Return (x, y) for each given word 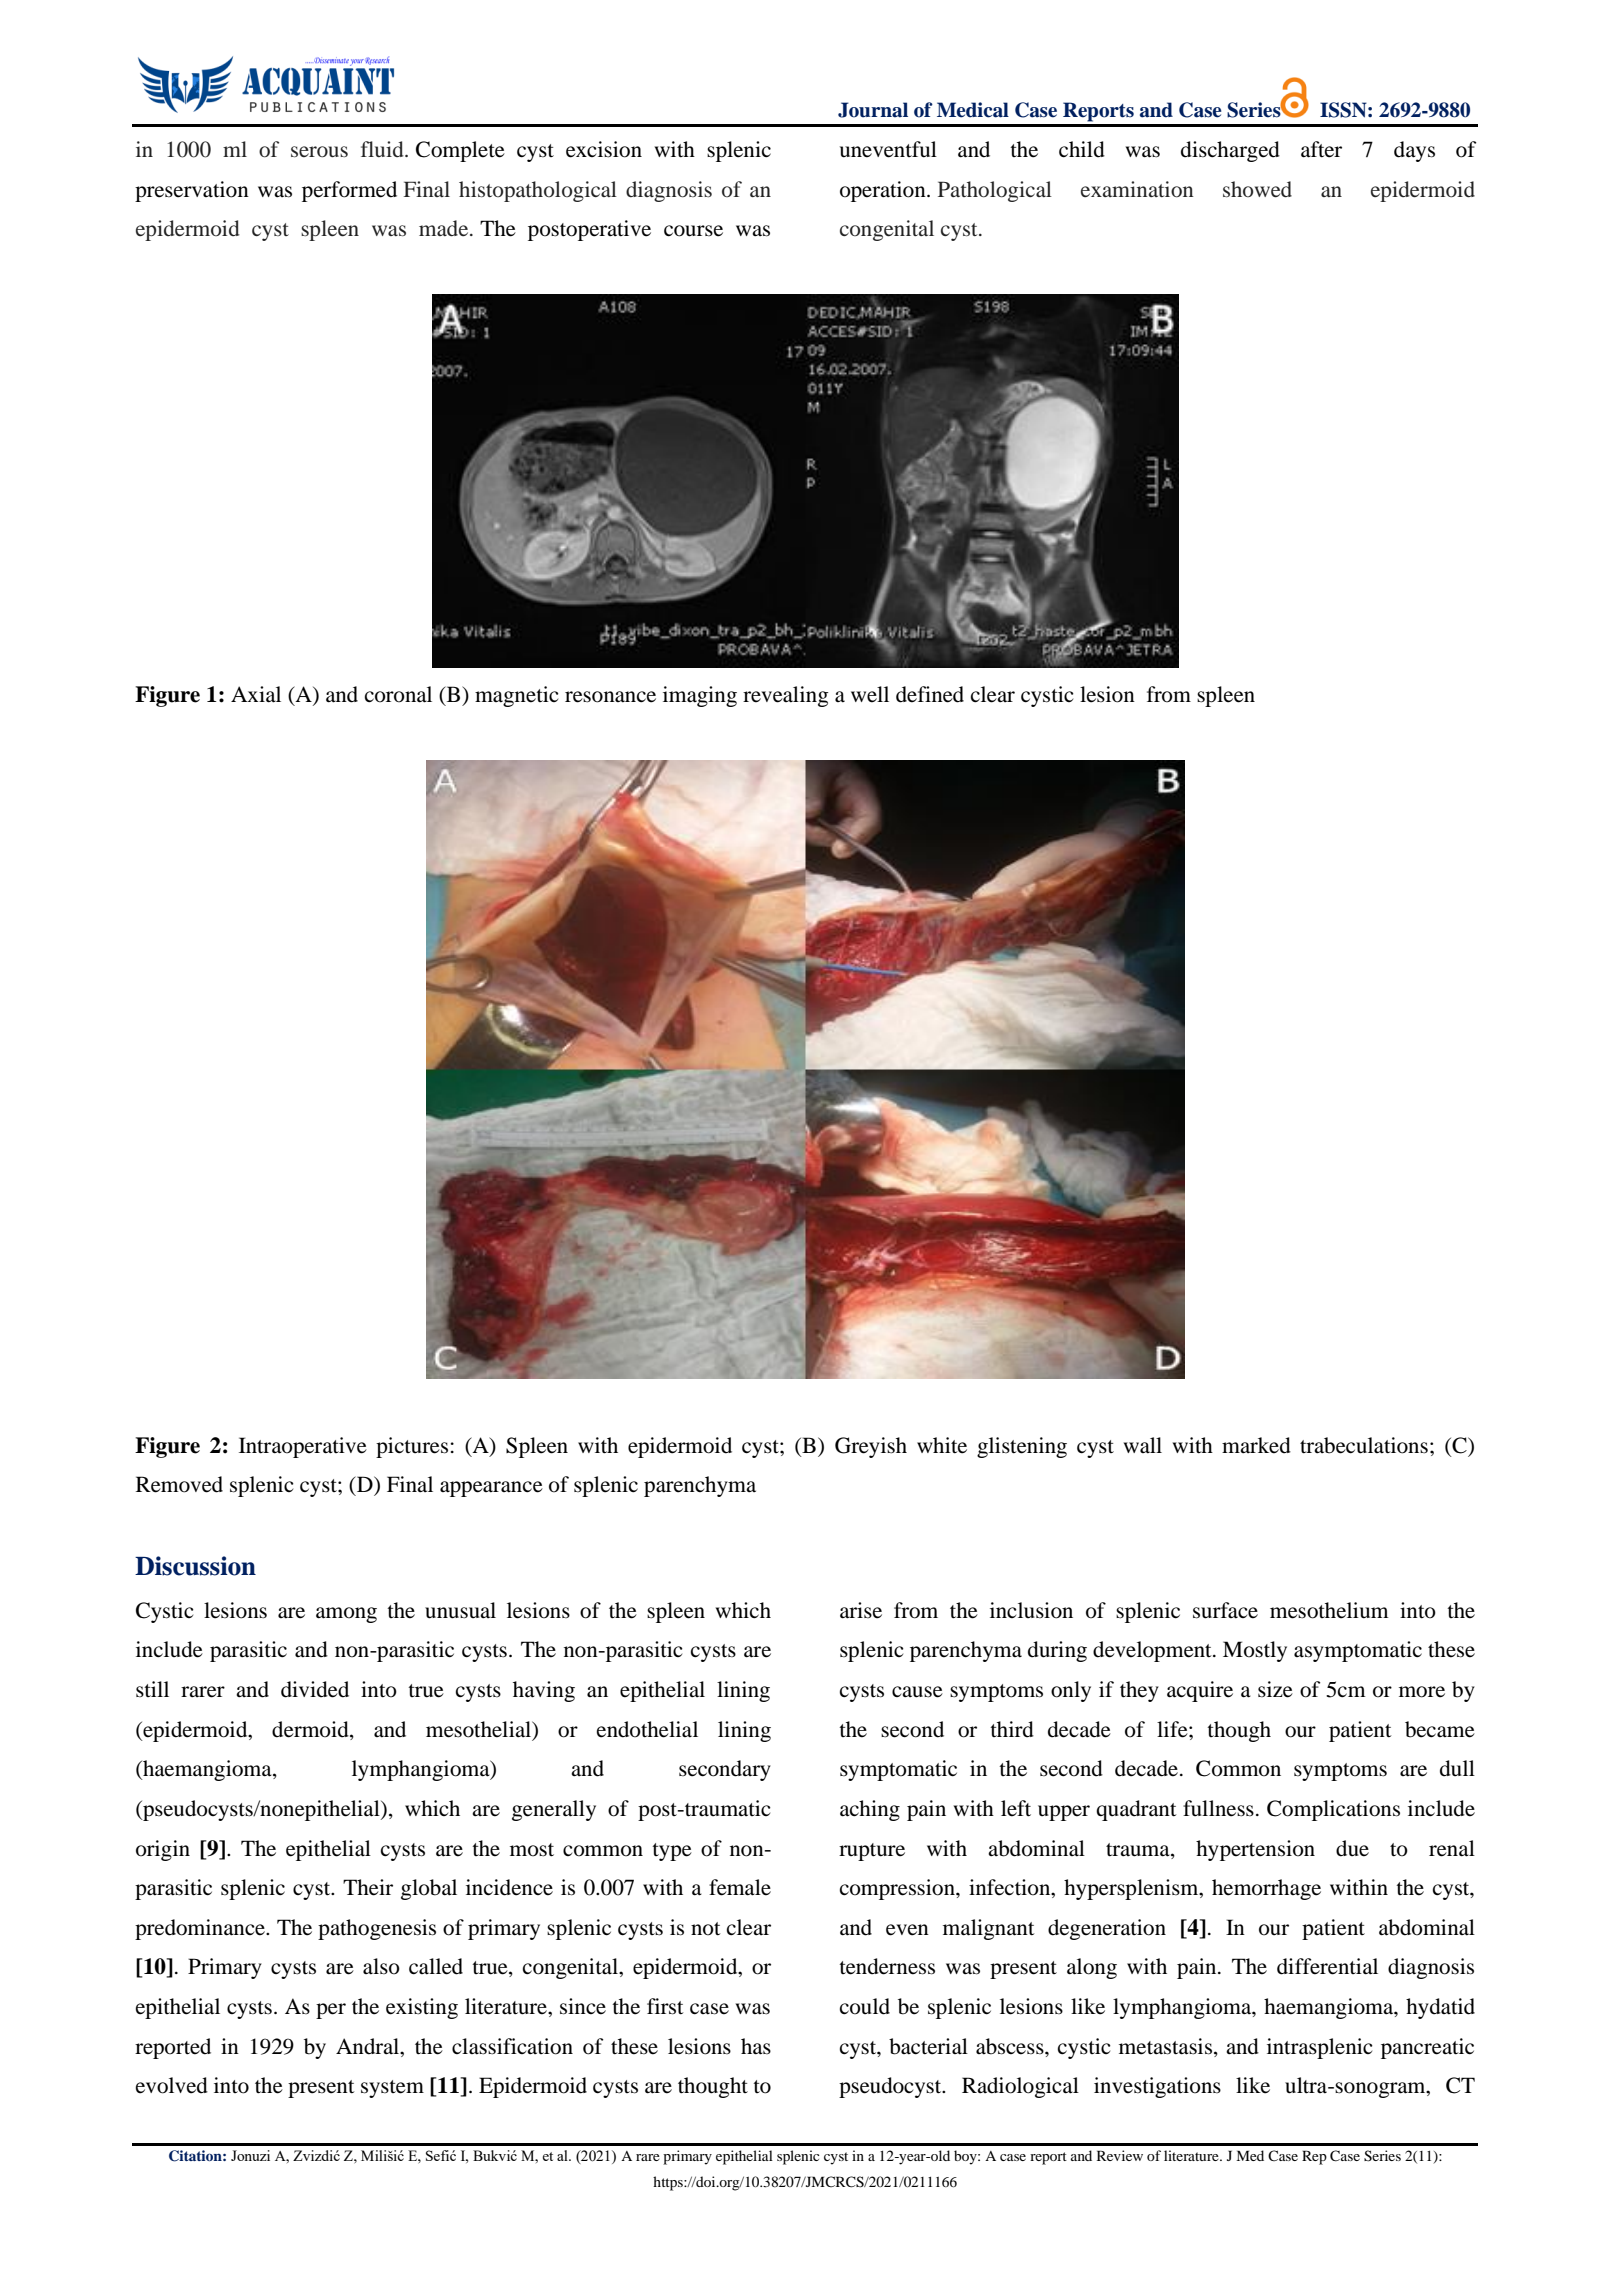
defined (930, 694)
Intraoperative (303, 1447)
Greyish (871, 1447)
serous (319, 152)
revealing (786, 696)
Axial (256, 694)
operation (884, 191)
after (1321, 149)
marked (1256, 1445)
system (392, 2089)
